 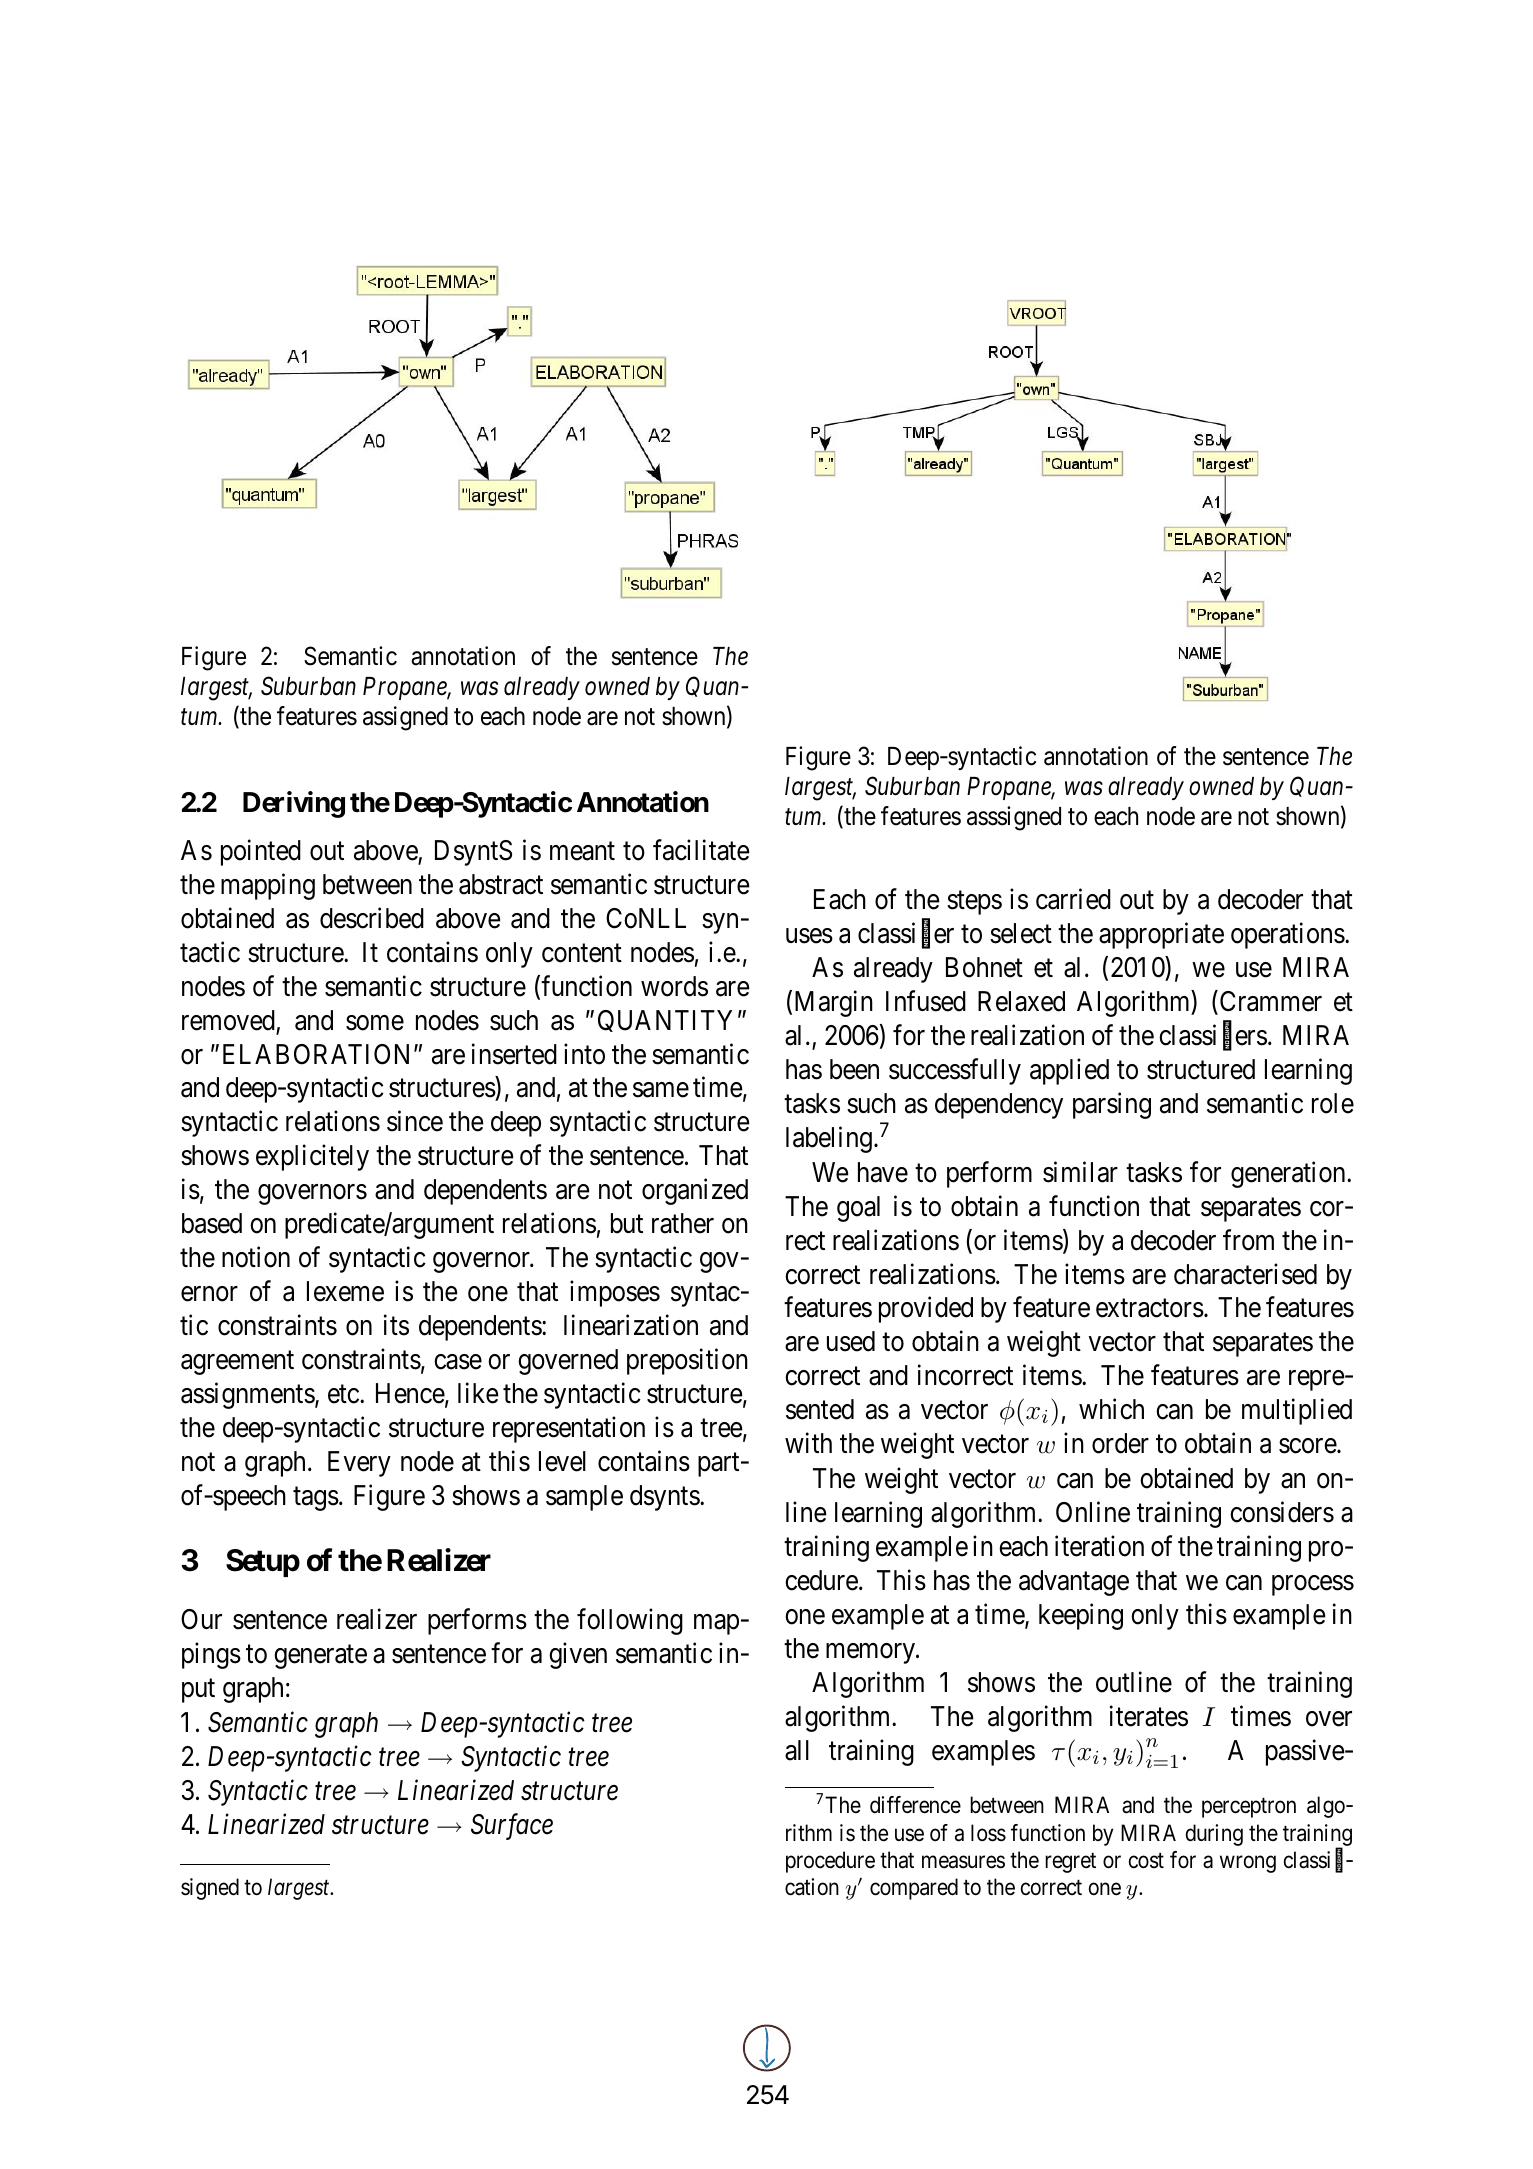 What do you see at coordinates (584, 1498) in the screenshot?
I see `sample` at bounding box center [584, 1498].
